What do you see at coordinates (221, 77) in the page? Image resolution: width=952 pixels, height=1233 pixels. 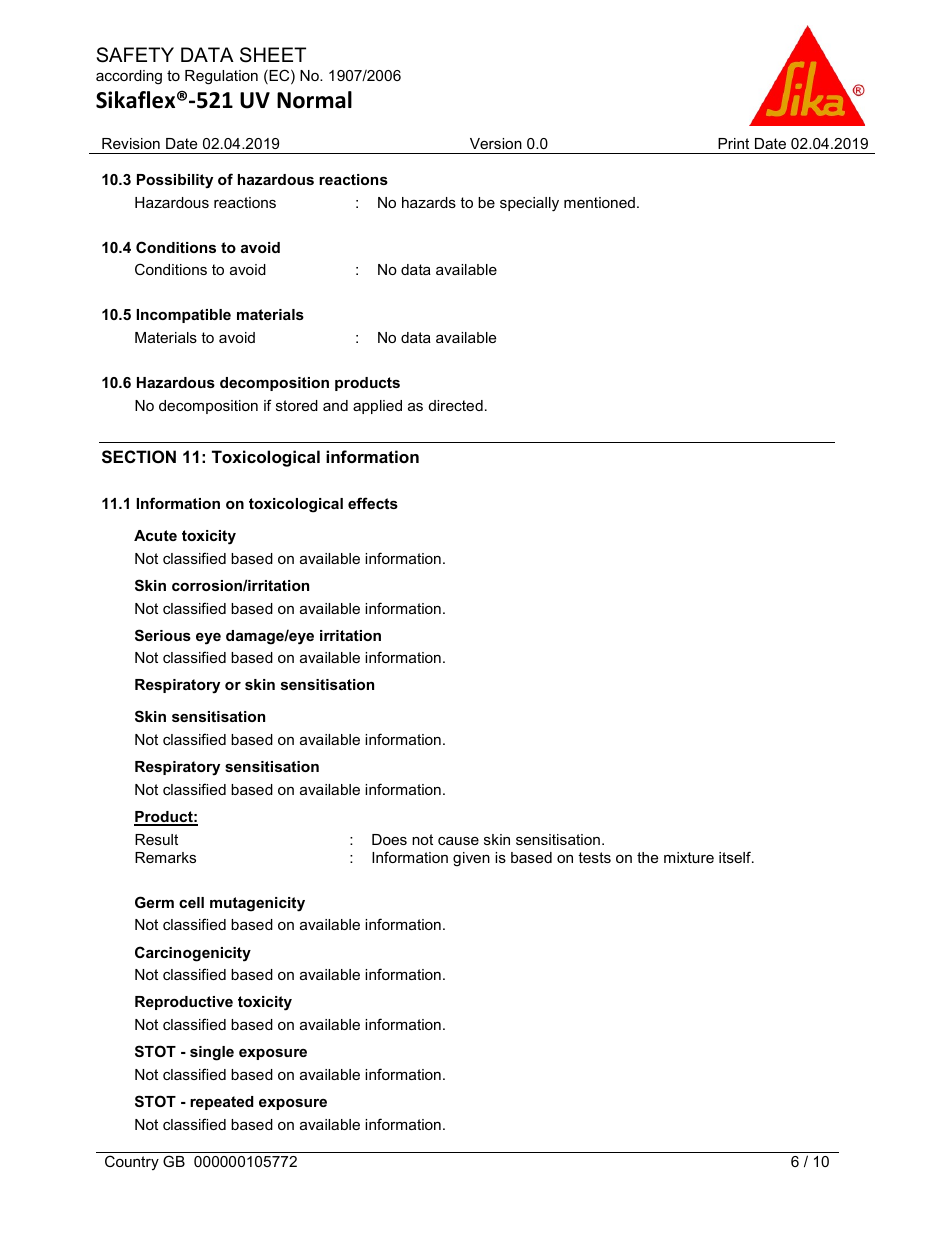 I see `Regulation` at bounding box center [221, 77].
